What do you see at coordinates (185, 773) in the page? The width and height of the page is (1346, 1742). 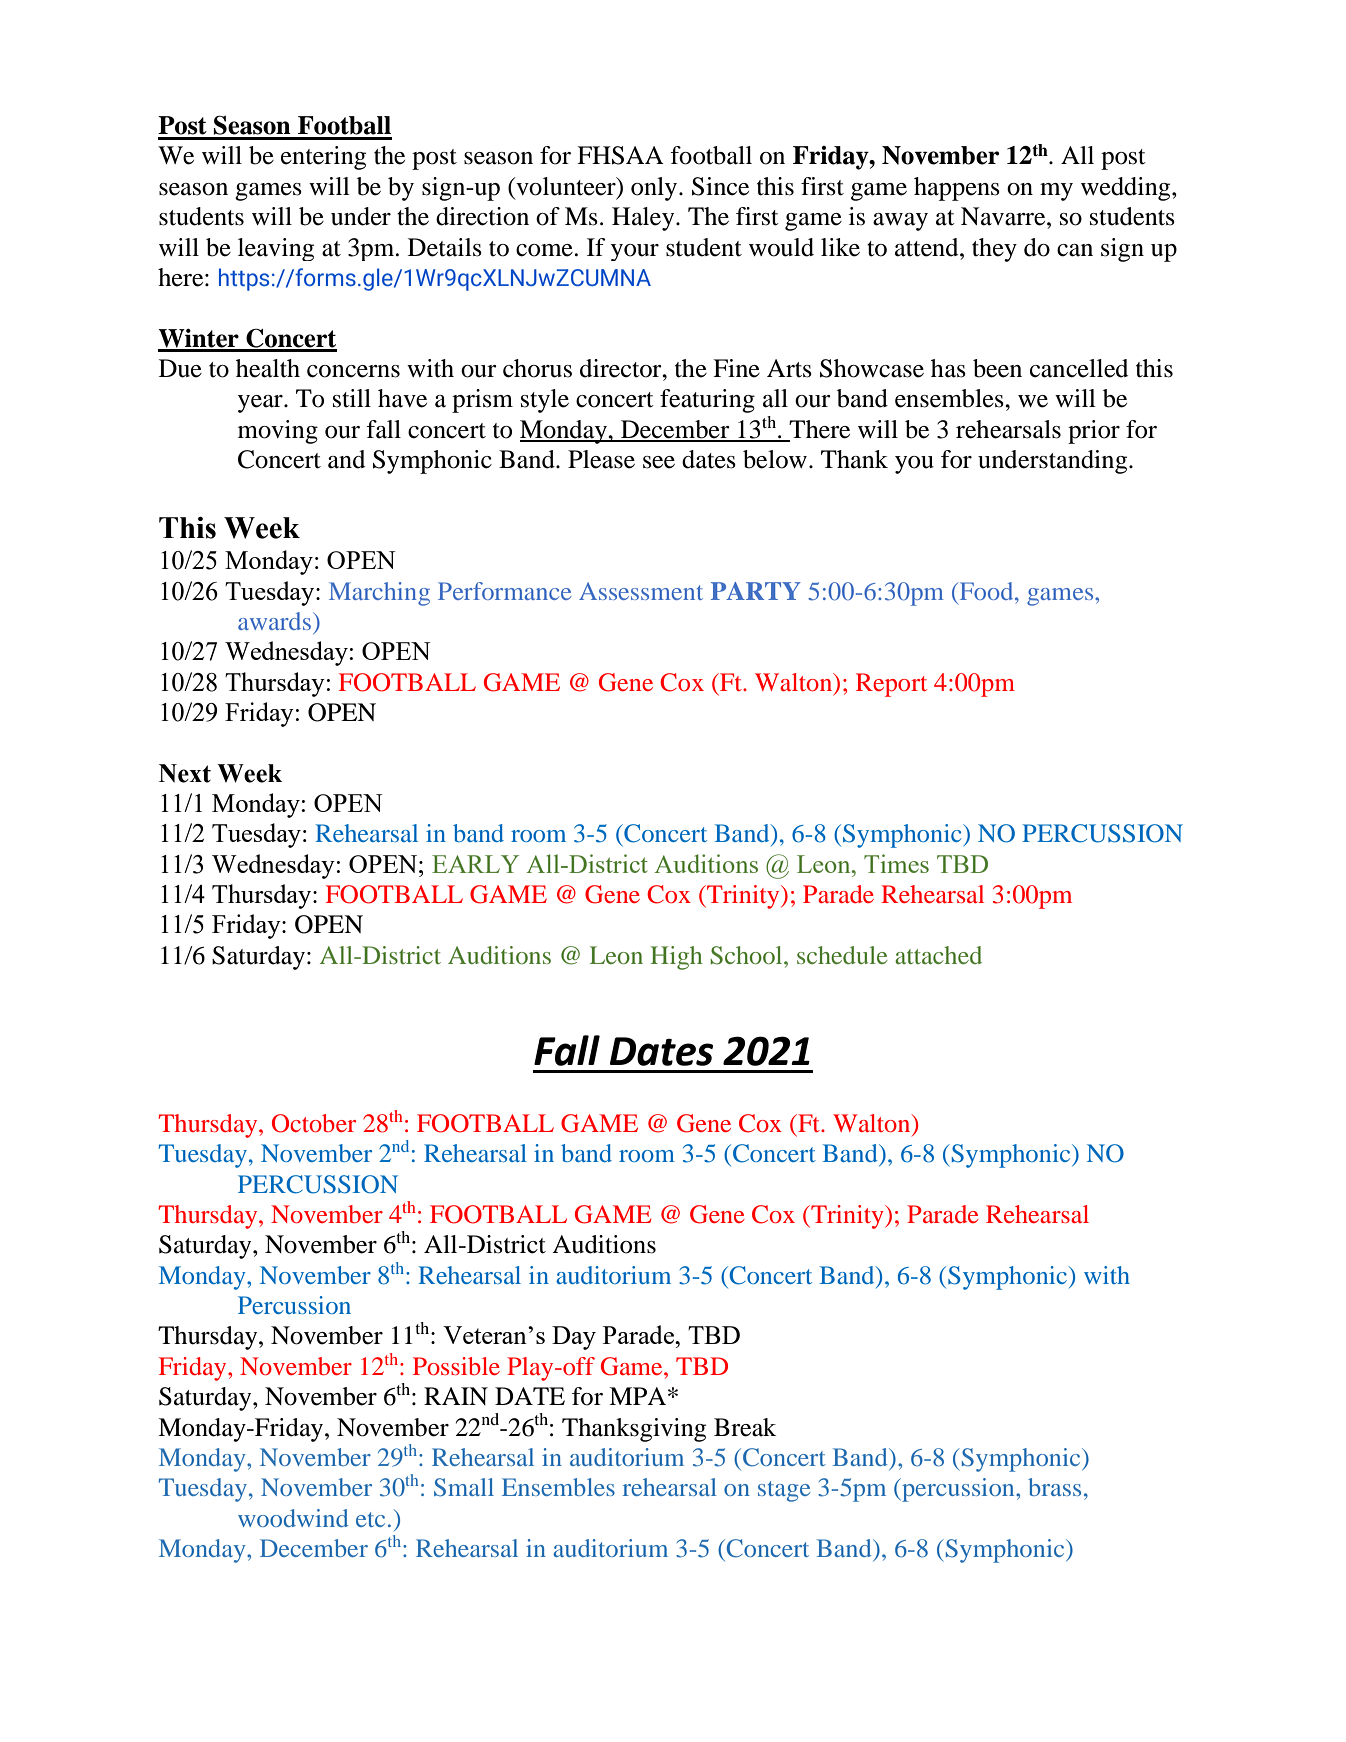 I see `Next` at bounding box center [185, 773].
